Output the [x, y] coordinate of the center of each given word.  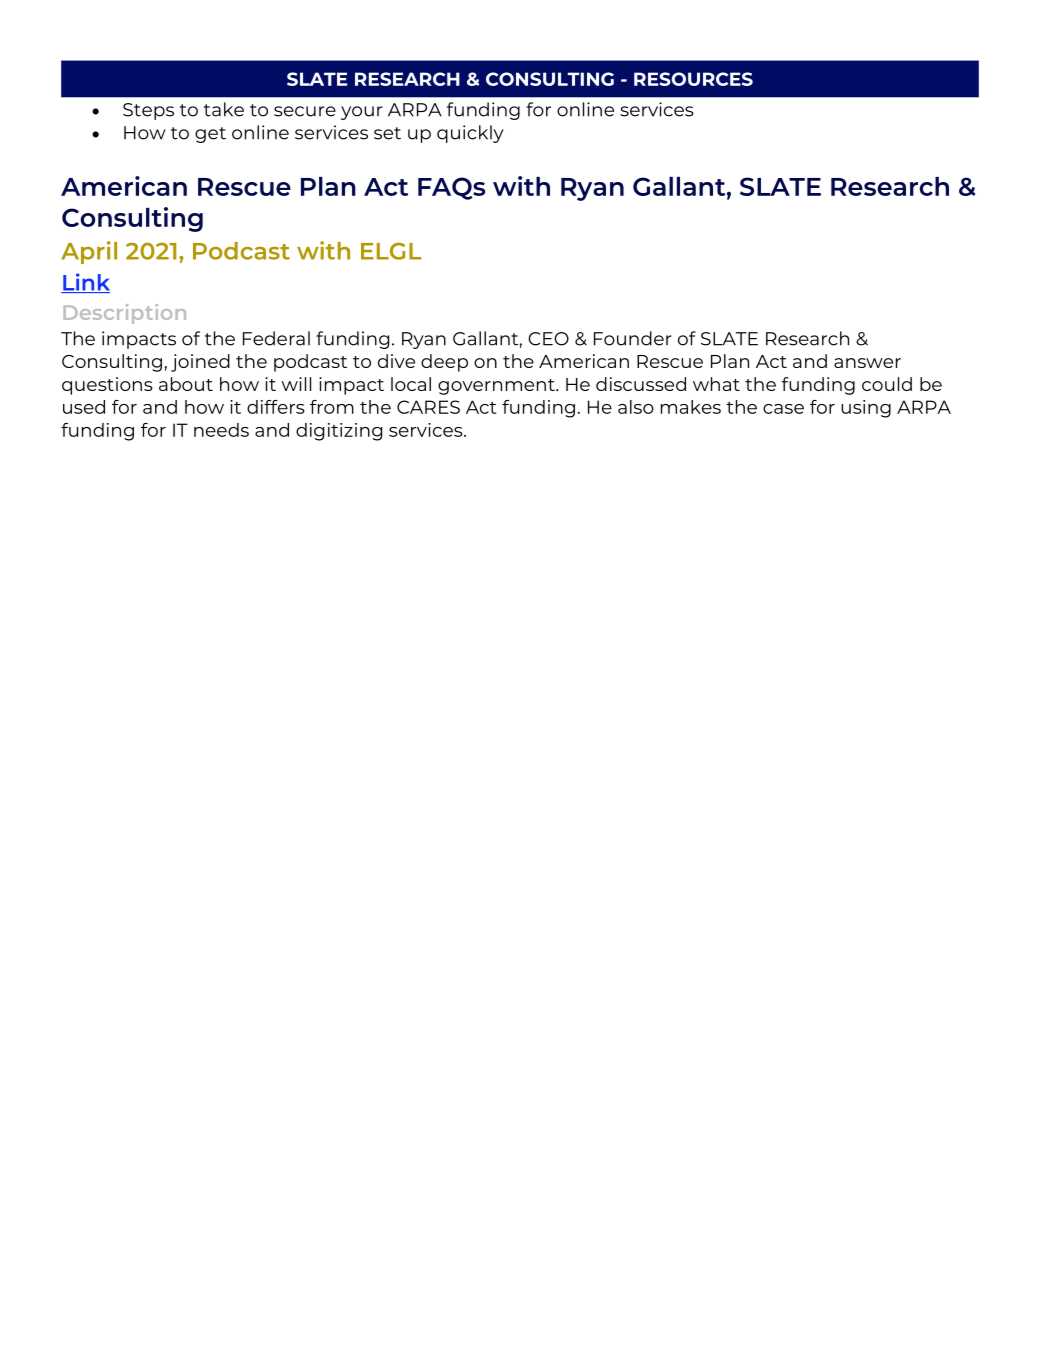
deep [444, 363]
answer [867, 363]
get [210, 135]
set [387, 133]
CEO [548, 339]
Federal [276, 338]
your [361, 113]
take [224, 109]
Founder [632, 338]
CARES [428, 407]
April [89, 252]
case [783, 409]
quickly [470, 134]
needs [221, 430]
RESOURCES [693, 79]
